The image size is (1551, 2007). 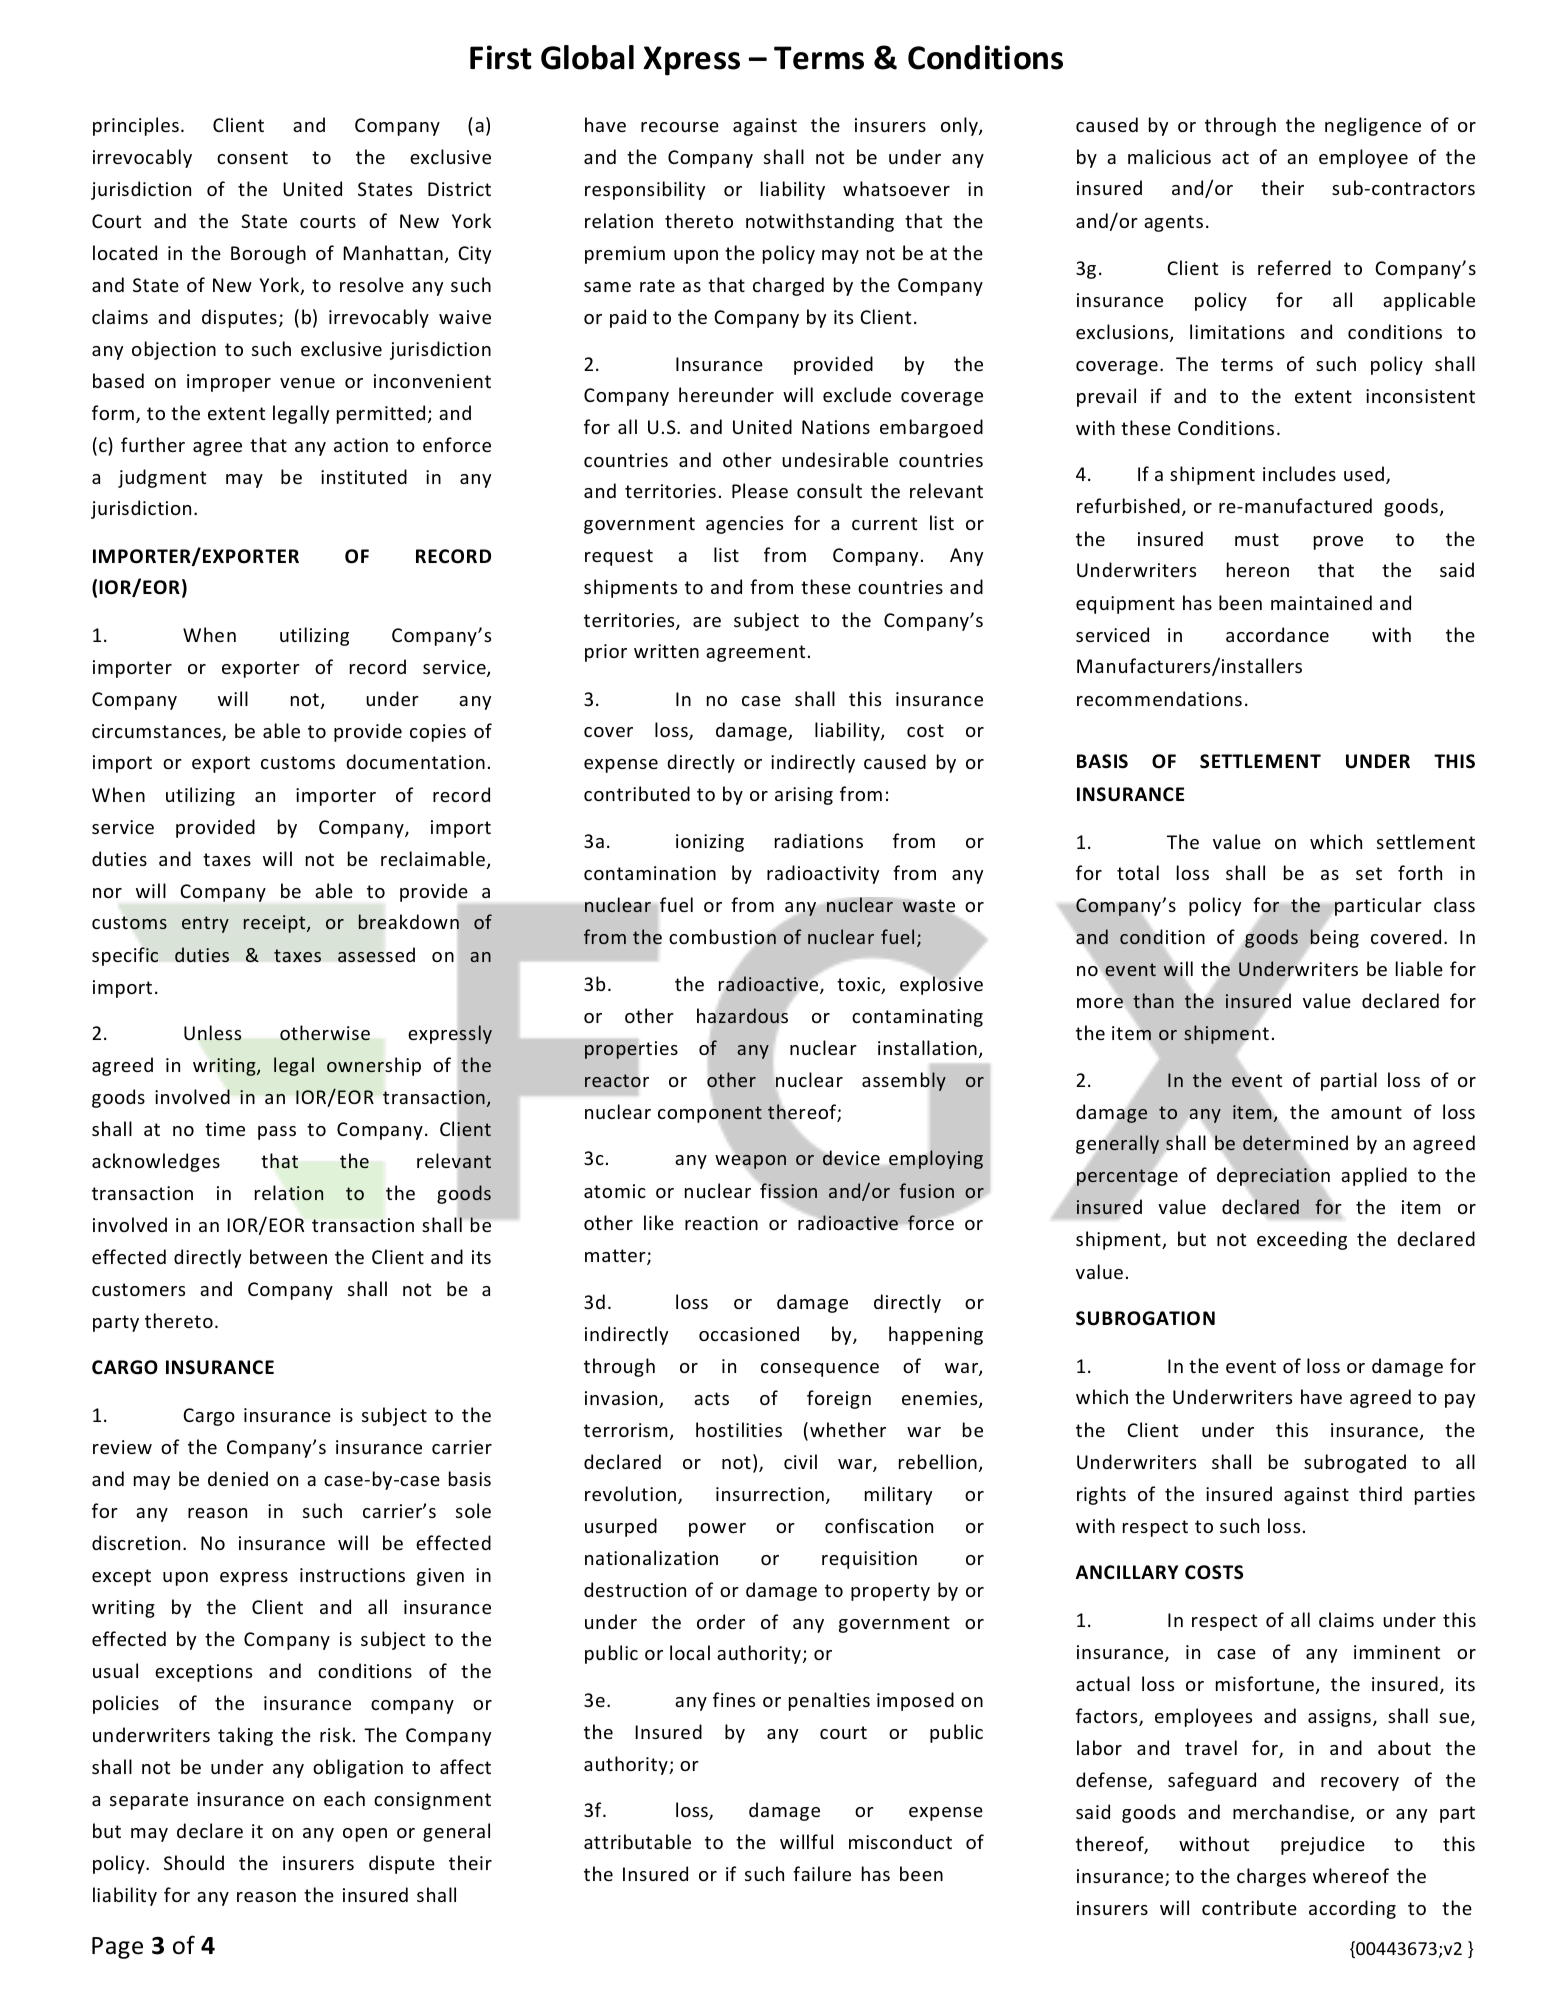 I want to click on between, so click(x=288, y=1256).
